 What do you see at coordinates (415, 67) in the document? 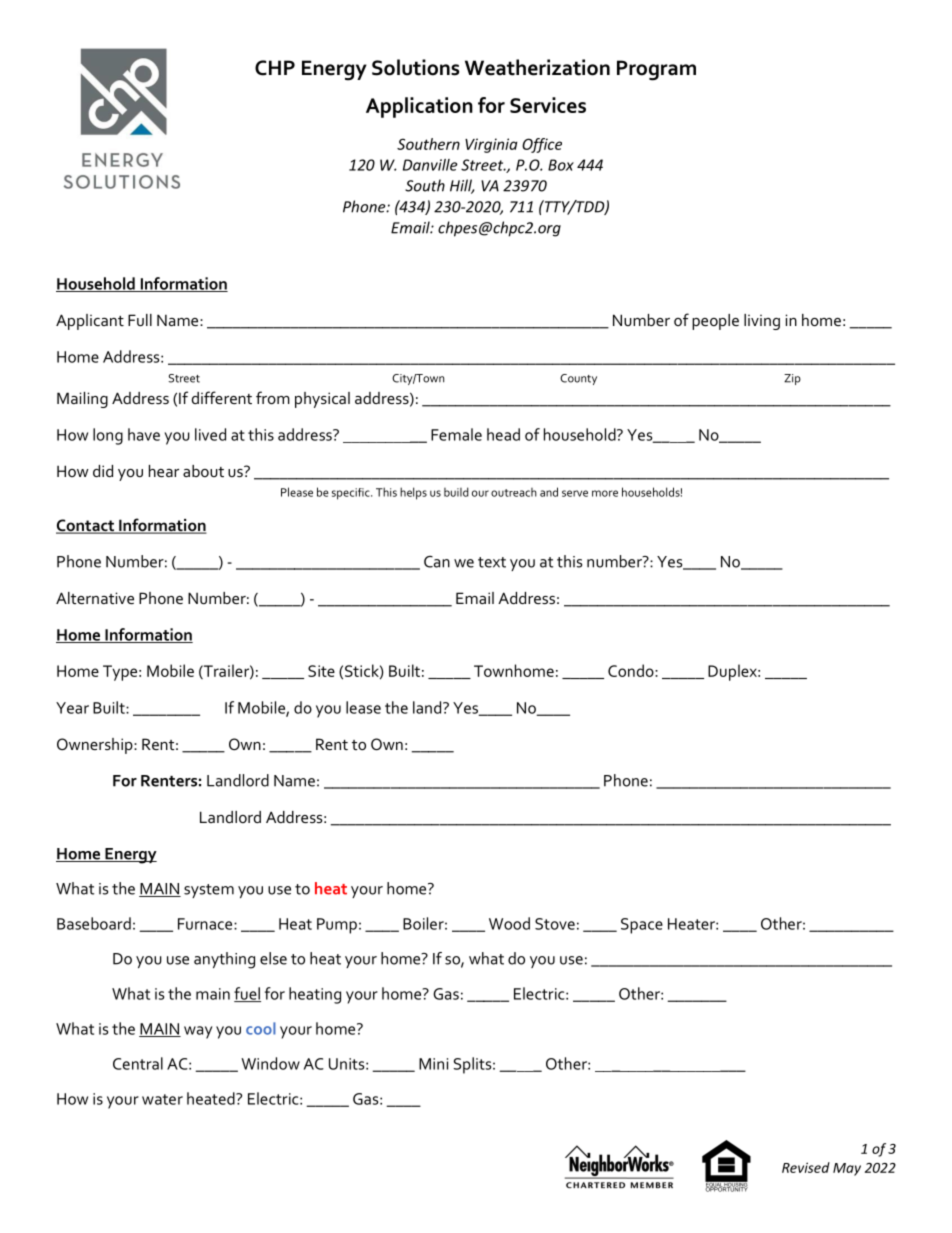
I see `Solutions` at bounding box center [415, 67].
